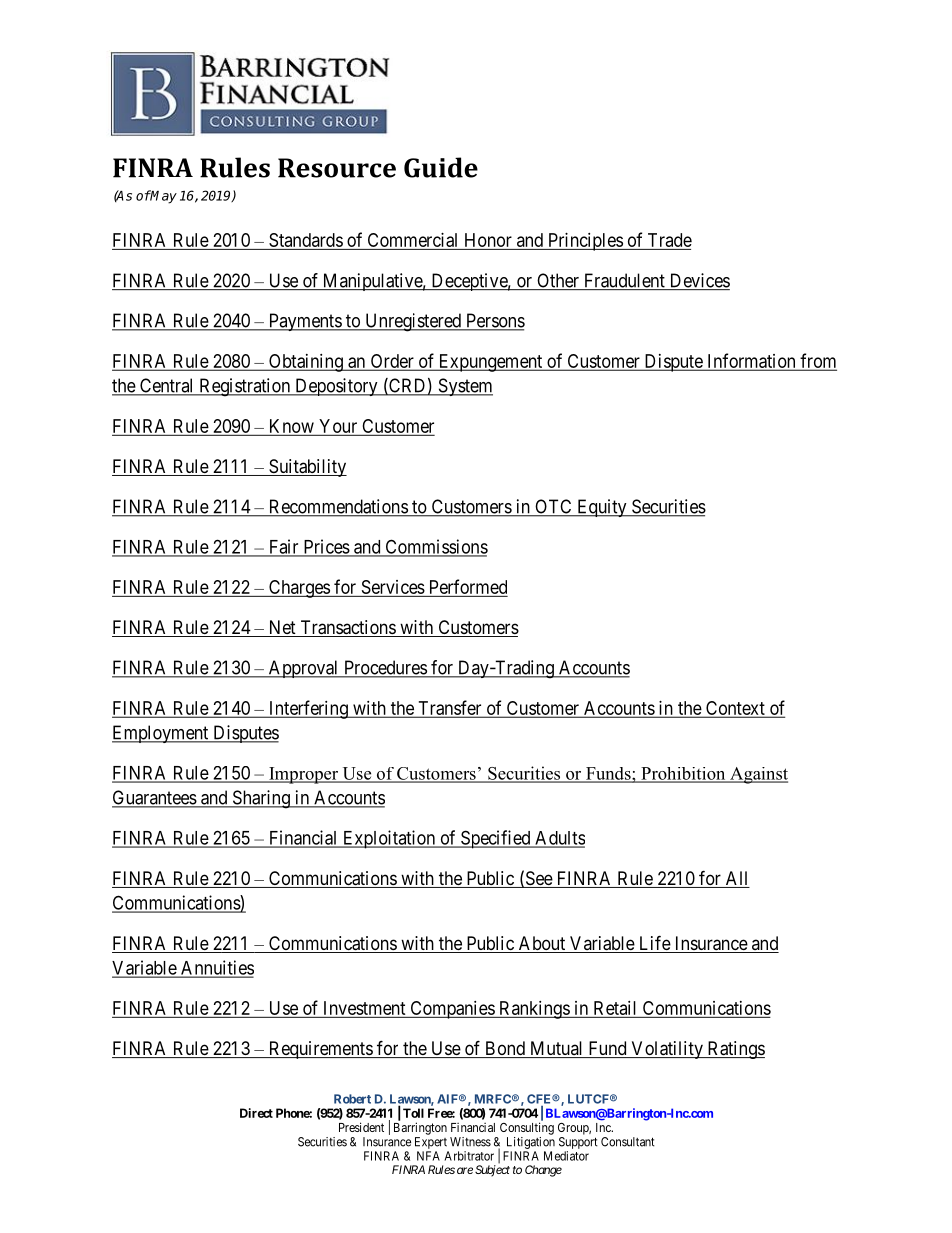  I want to click on Annuities, so click(216, 968).
